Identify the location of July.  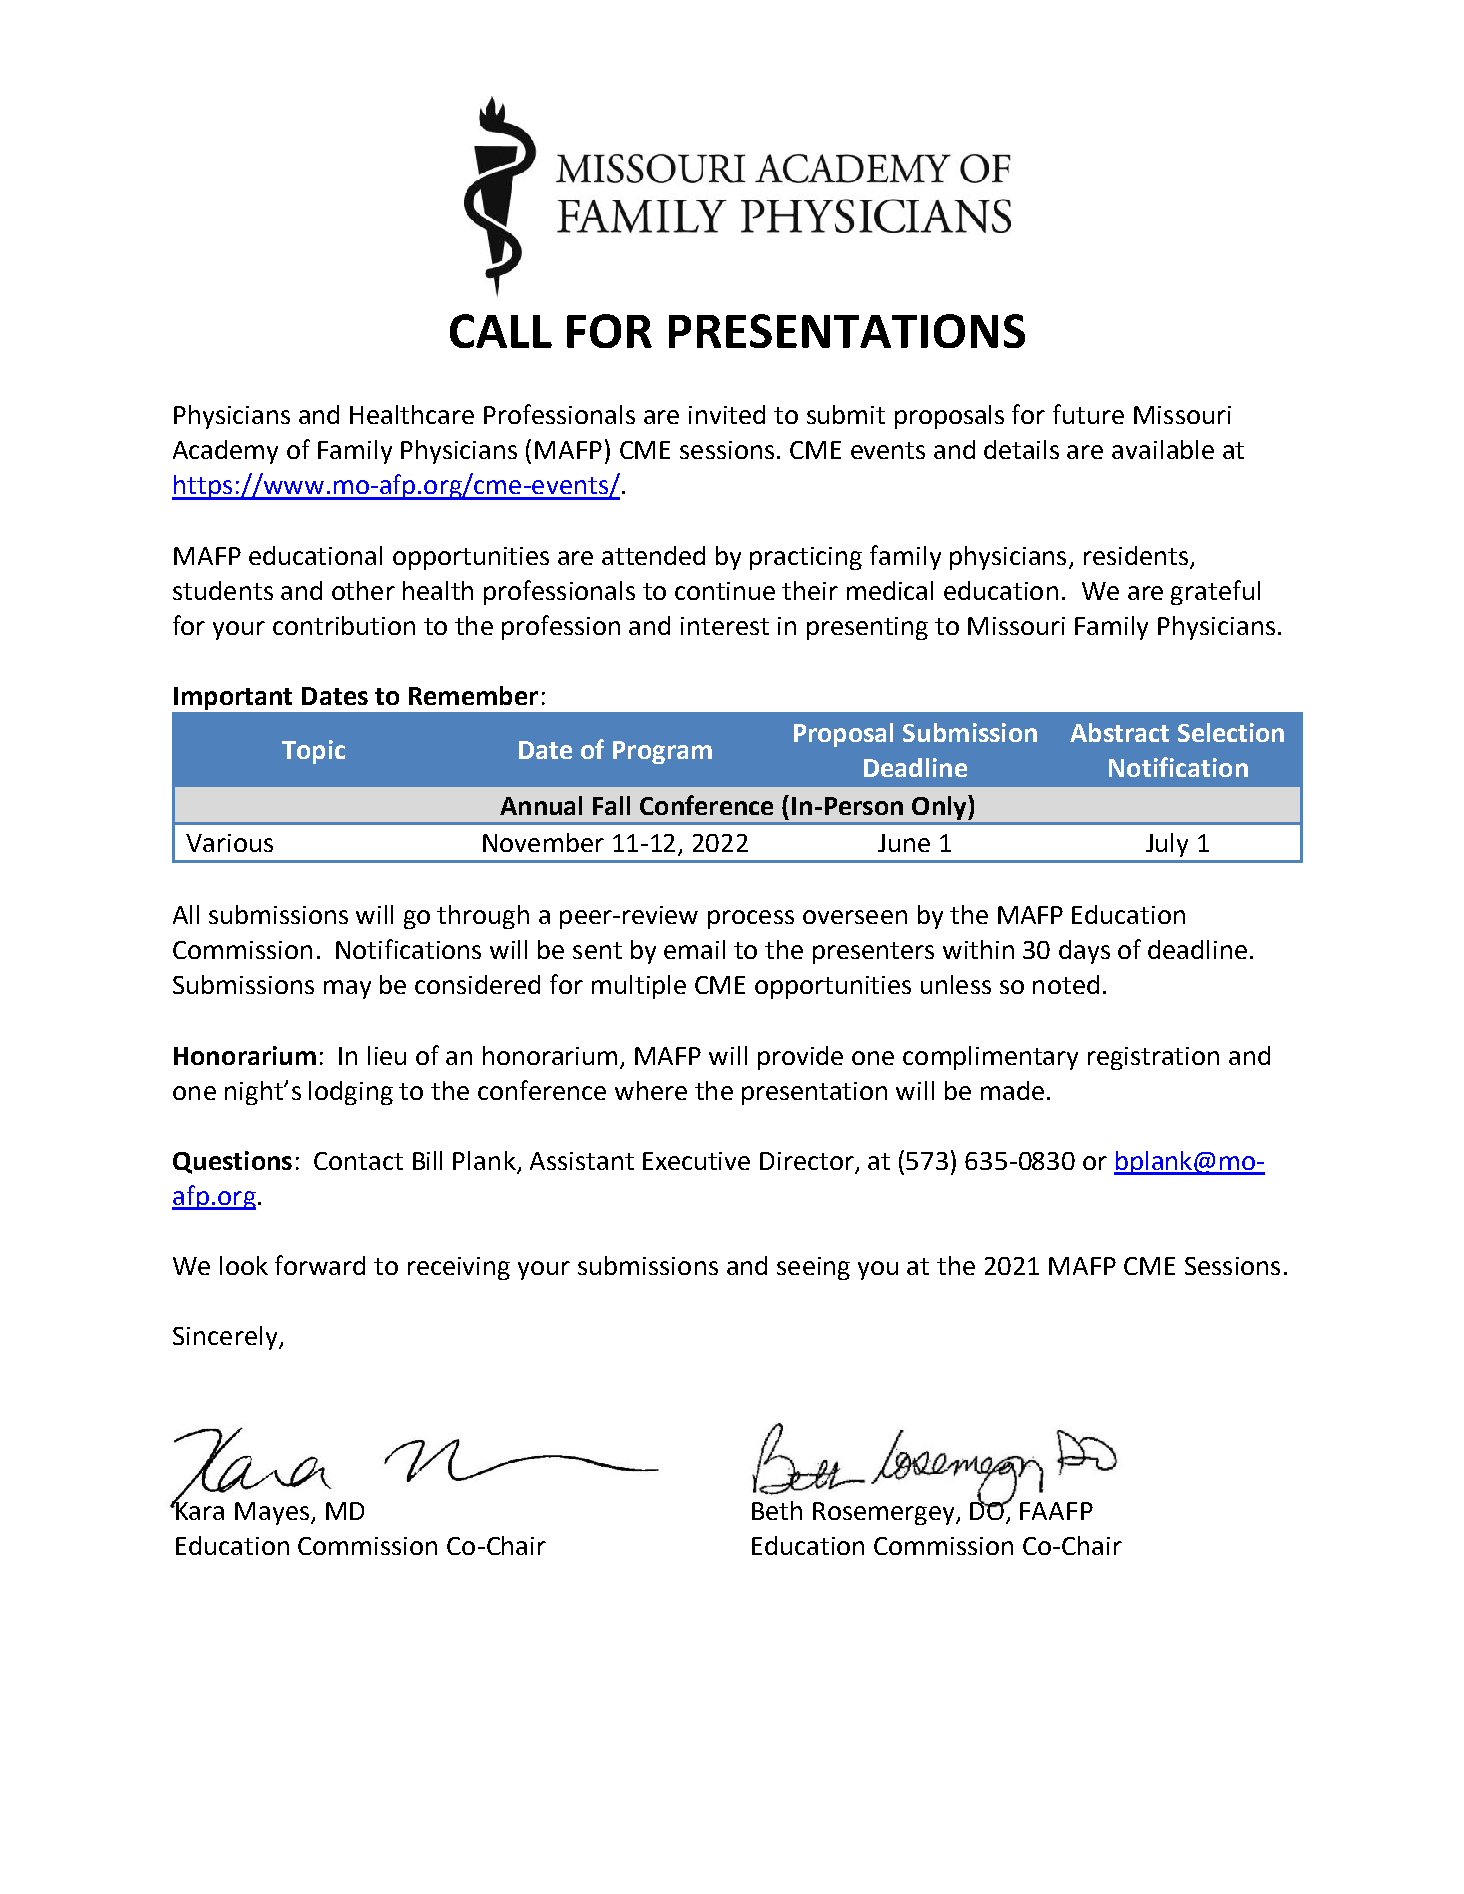
(1167, 845).
